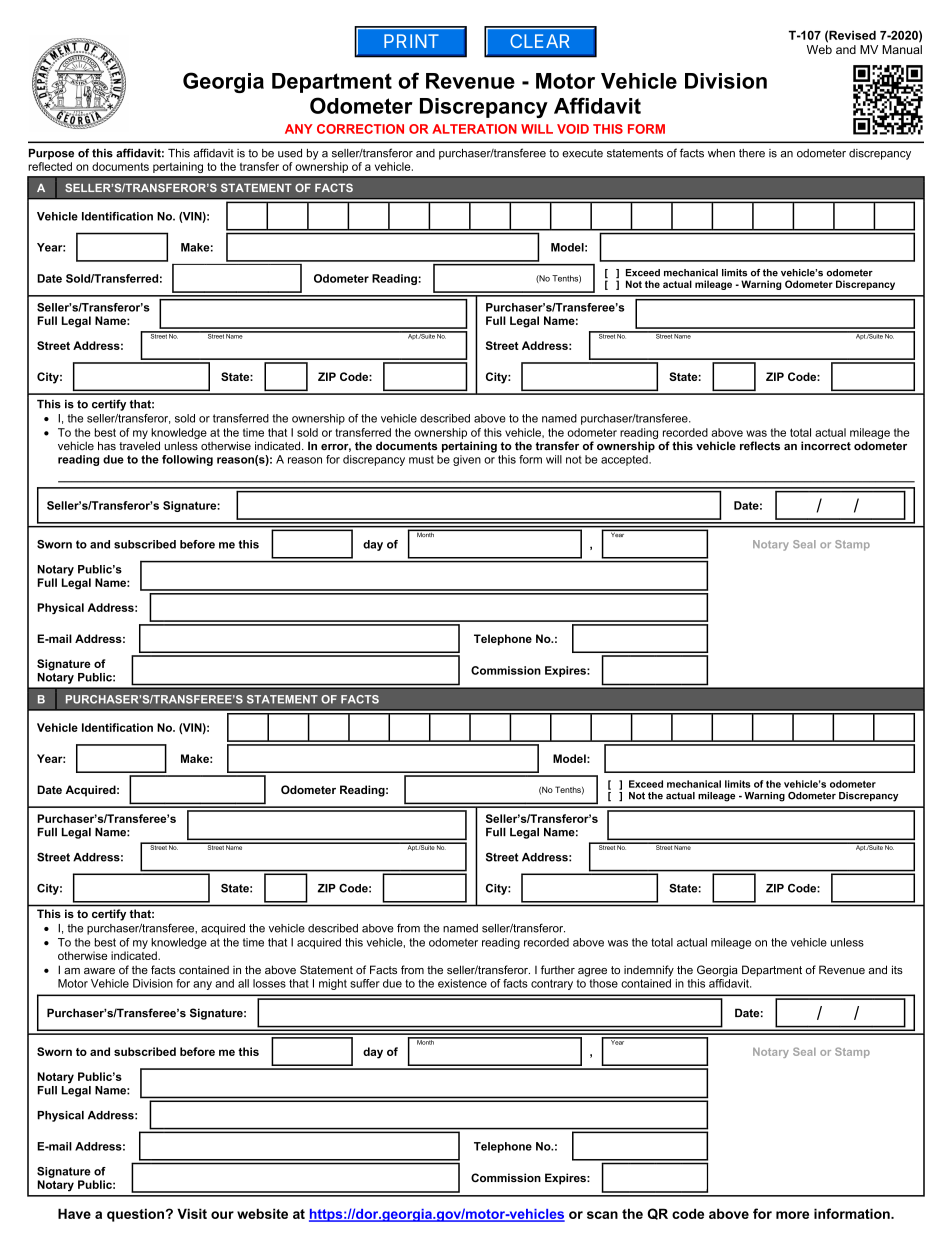 The image size is (952, 1233). What do you see at coordinates (558, 969) in the screenshot?
I see `further` at bounding box center [558, 969].
